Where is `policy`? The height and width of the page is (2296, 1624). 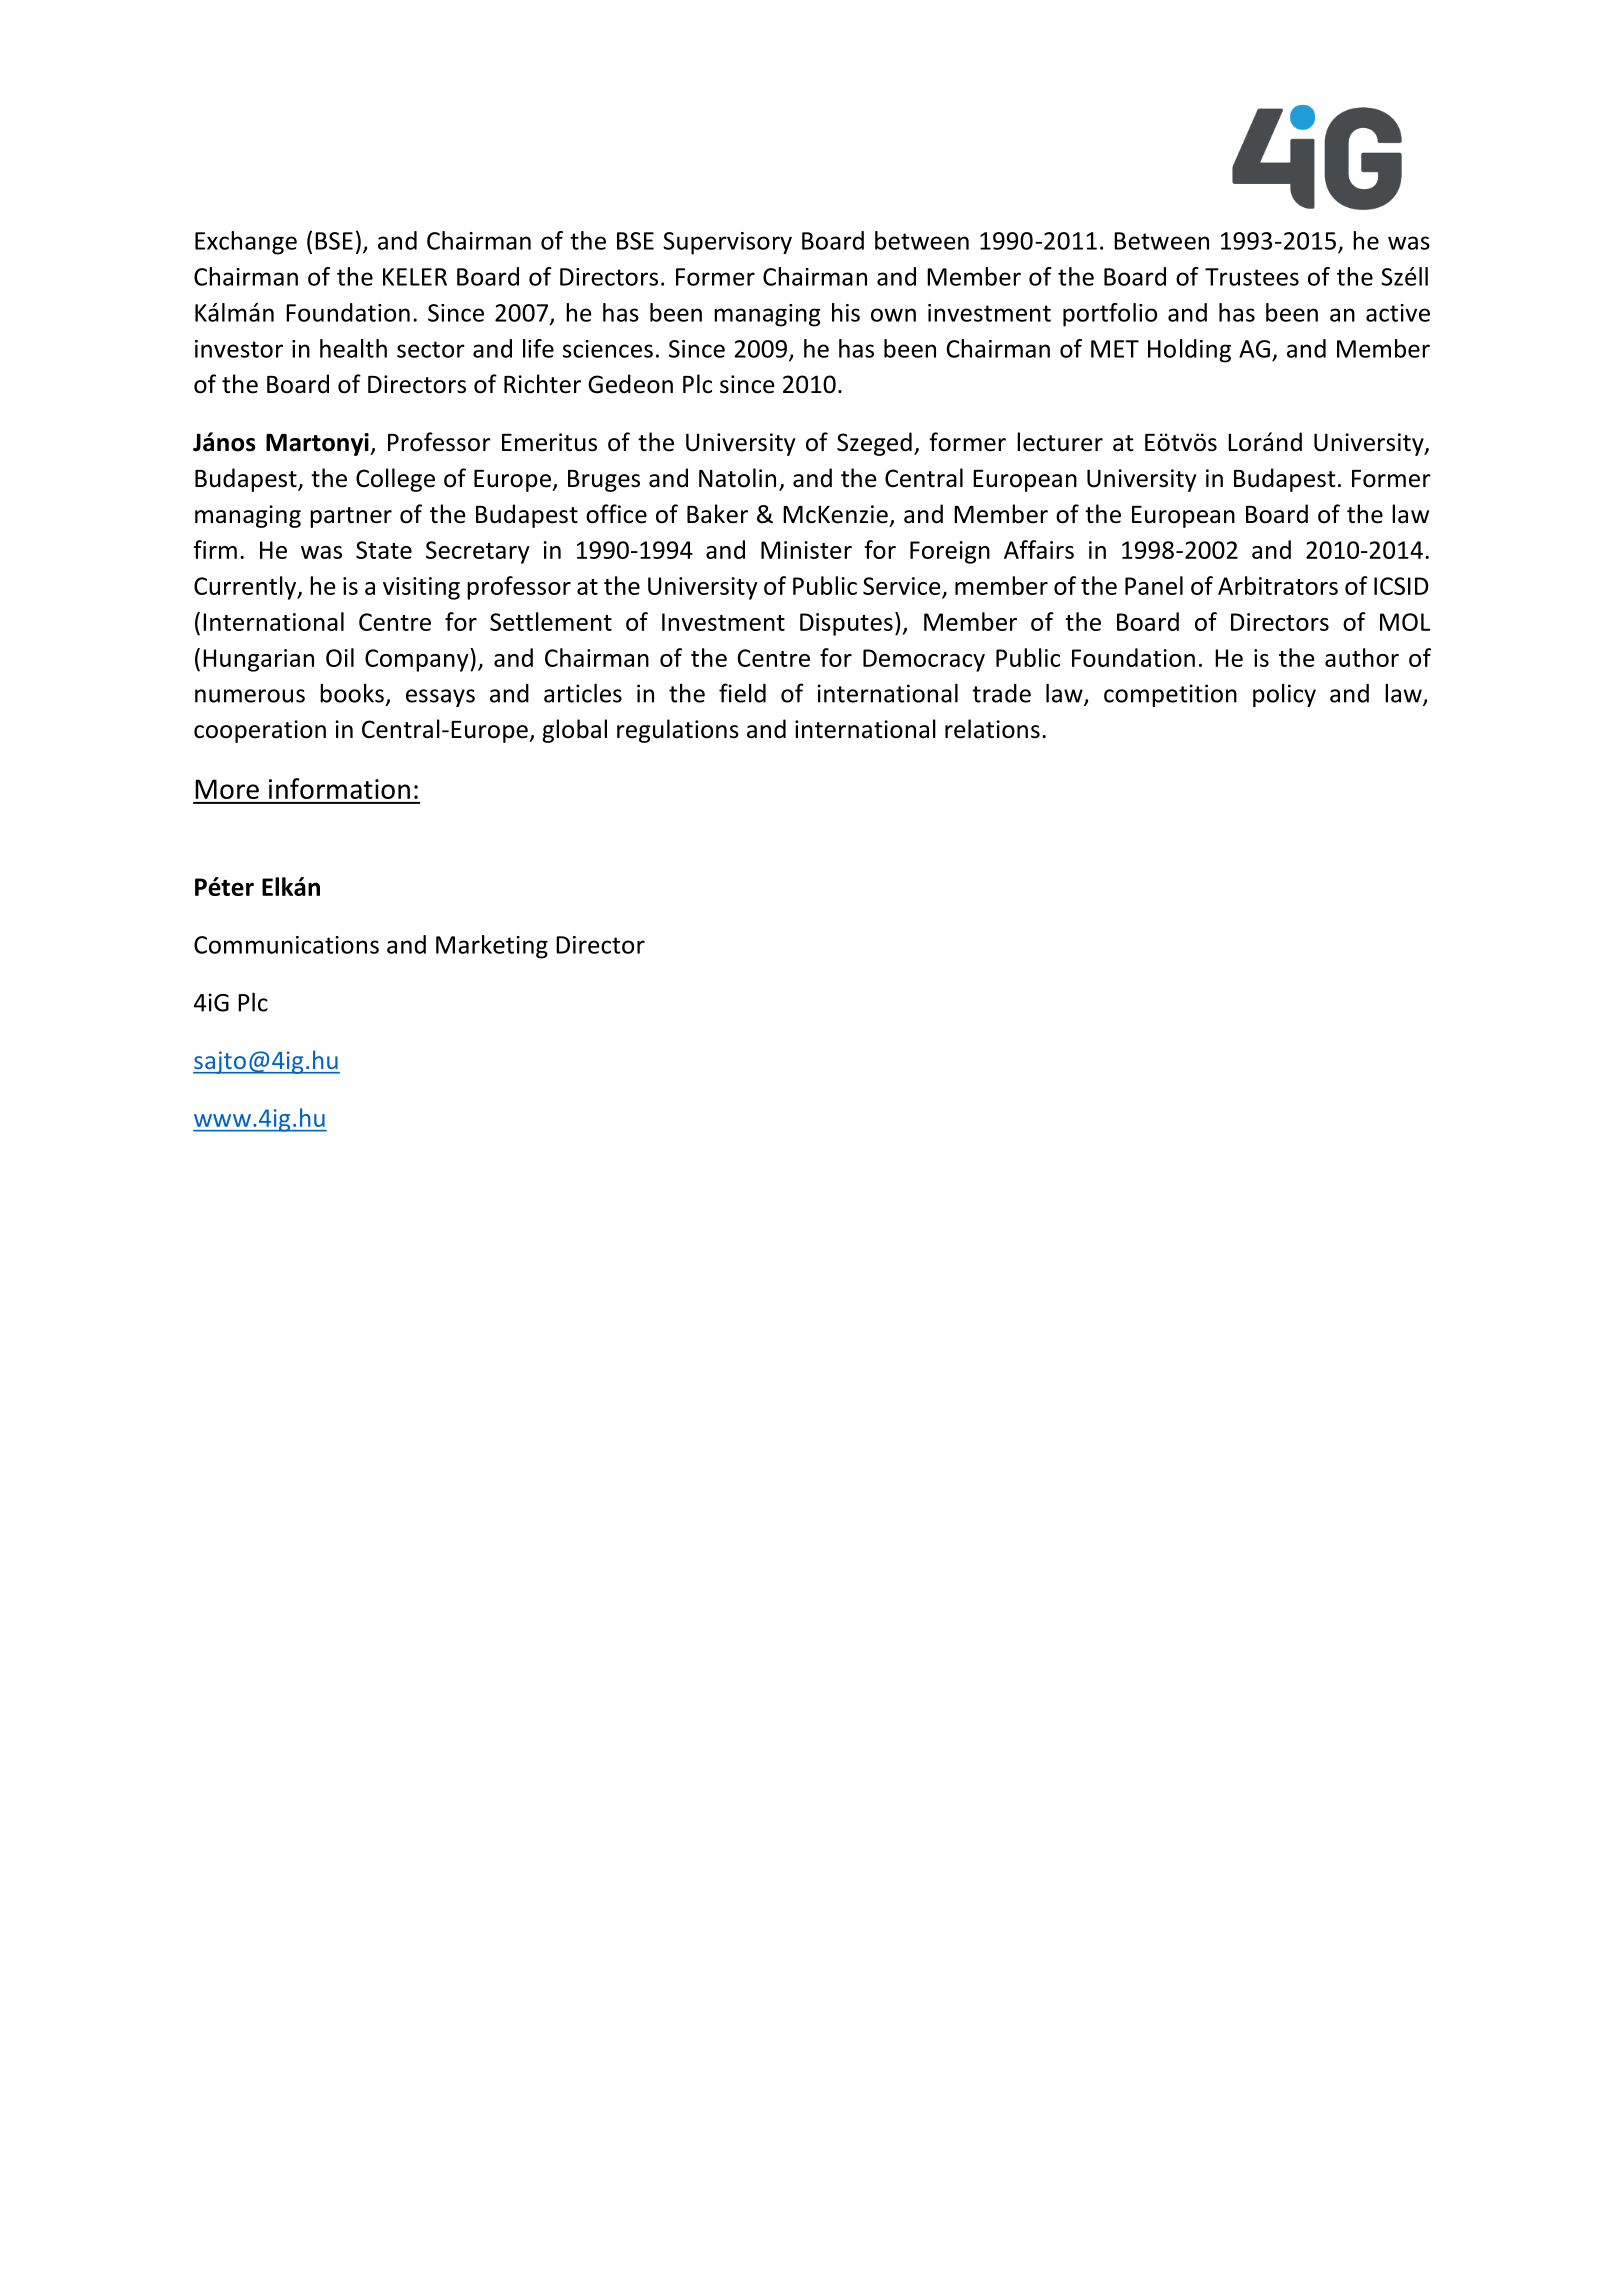
policy is located at coordinates (1284, 695).
